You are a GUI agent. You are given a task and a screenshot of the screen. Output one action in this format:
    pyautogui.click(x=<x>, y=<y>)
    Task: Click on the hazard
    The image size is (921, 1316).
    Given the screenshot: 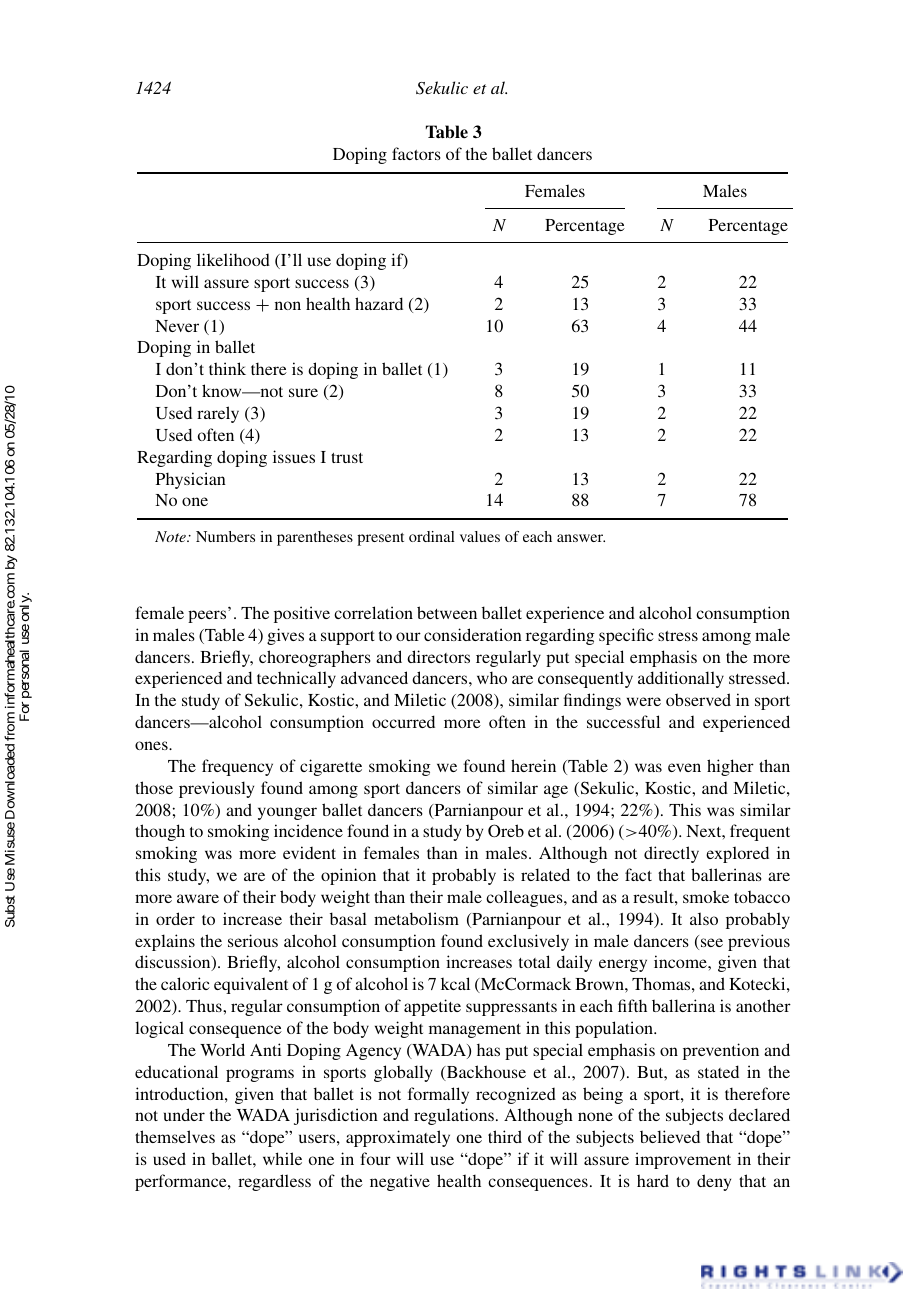 What is the action you would take?
    pyautogui.click(x=379, y=303)
